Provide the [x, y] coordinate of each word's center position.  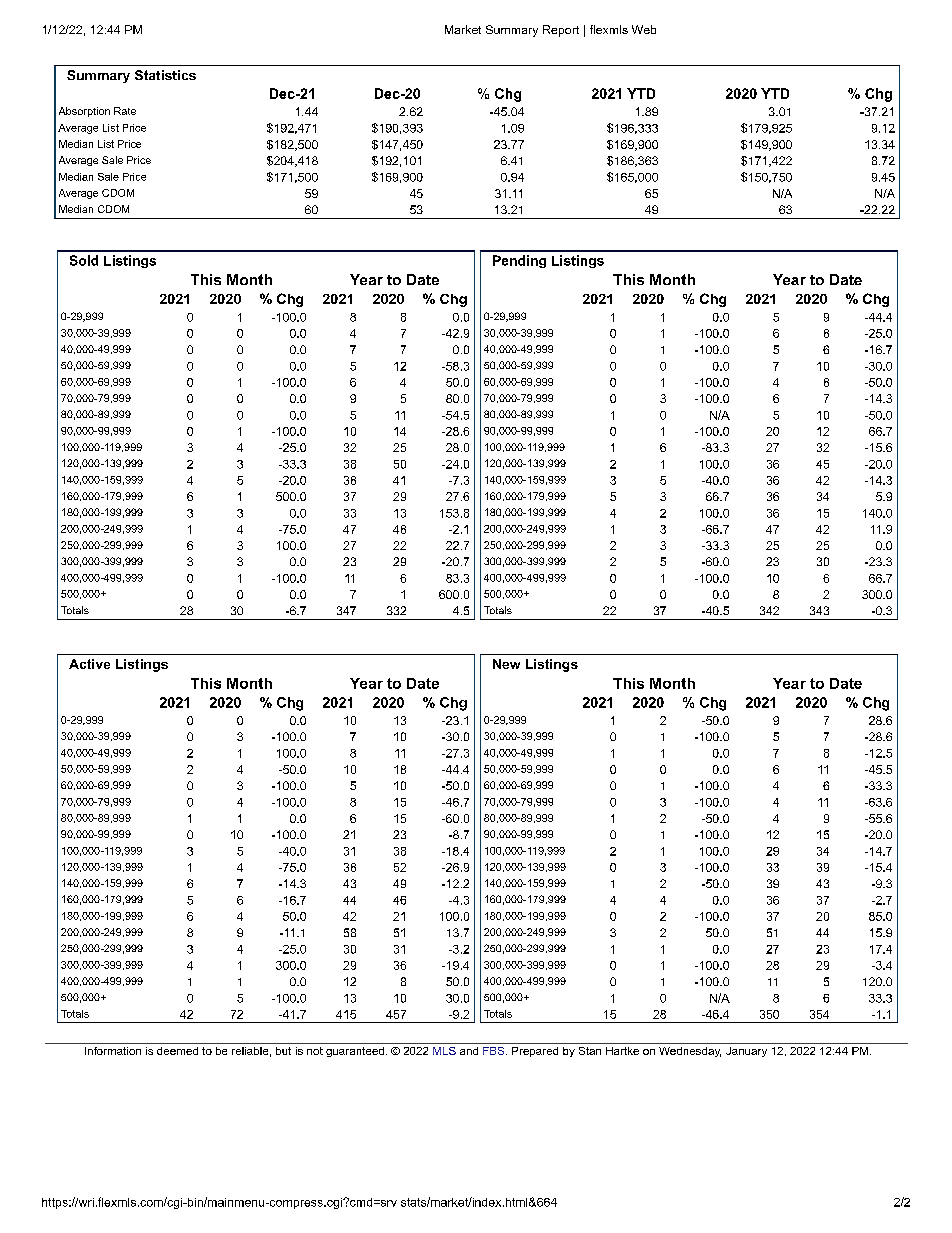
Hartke [622, 1051]
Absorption [84, 112]
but [283, 1051]
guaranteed [355, 1052]
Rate [125, 111]
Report [561, 31]
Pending [519, 261]
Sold [84, 260]
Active [89, 664]
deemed [177, 1051]
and [469, 1051]
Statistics [165, 75]
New [506, 664]
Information [113, 1051]
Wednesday [690, 1052]
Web [644, 29]
